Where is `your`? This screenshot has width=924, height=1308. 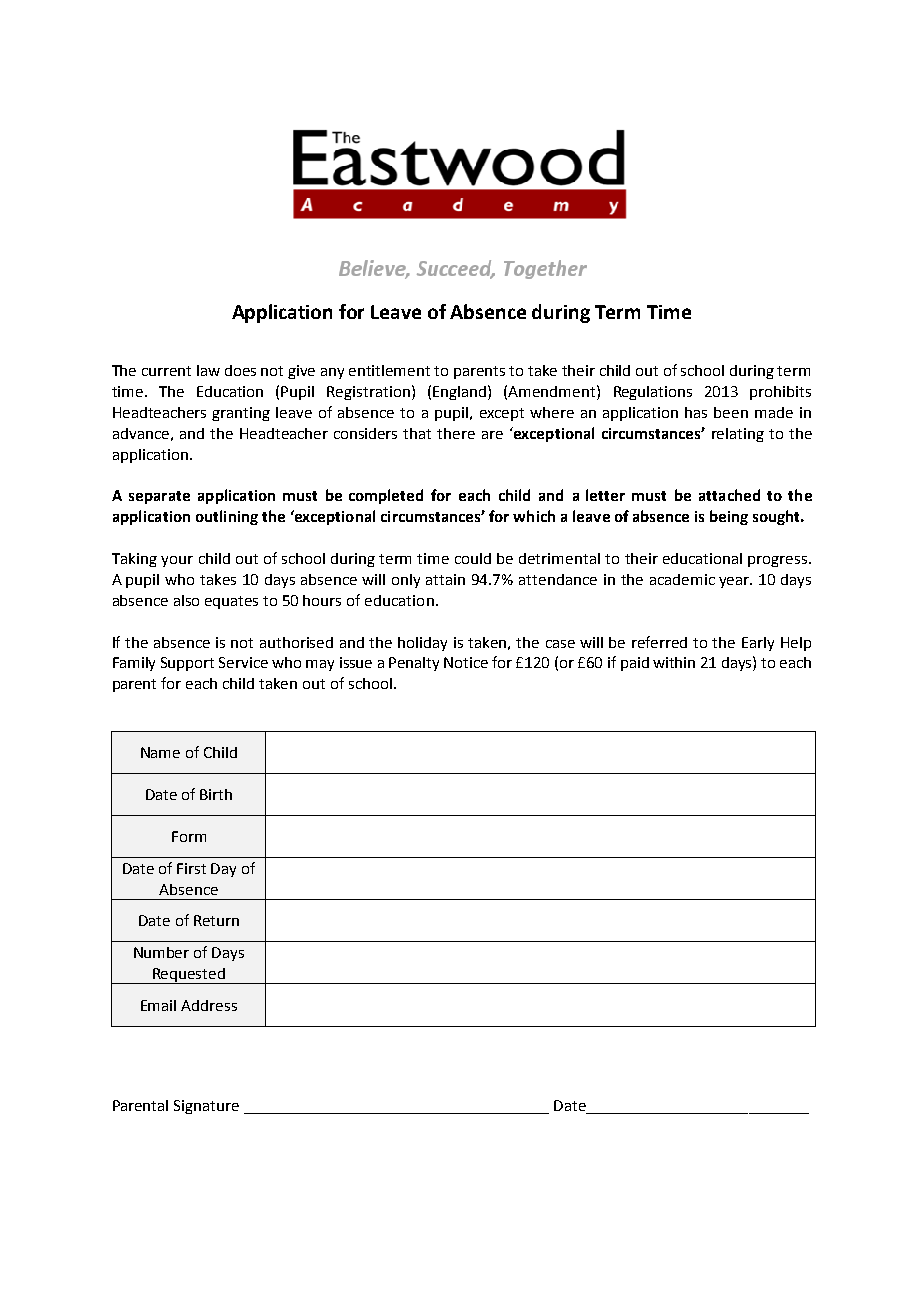
your is located at coordinates (177, 561).
